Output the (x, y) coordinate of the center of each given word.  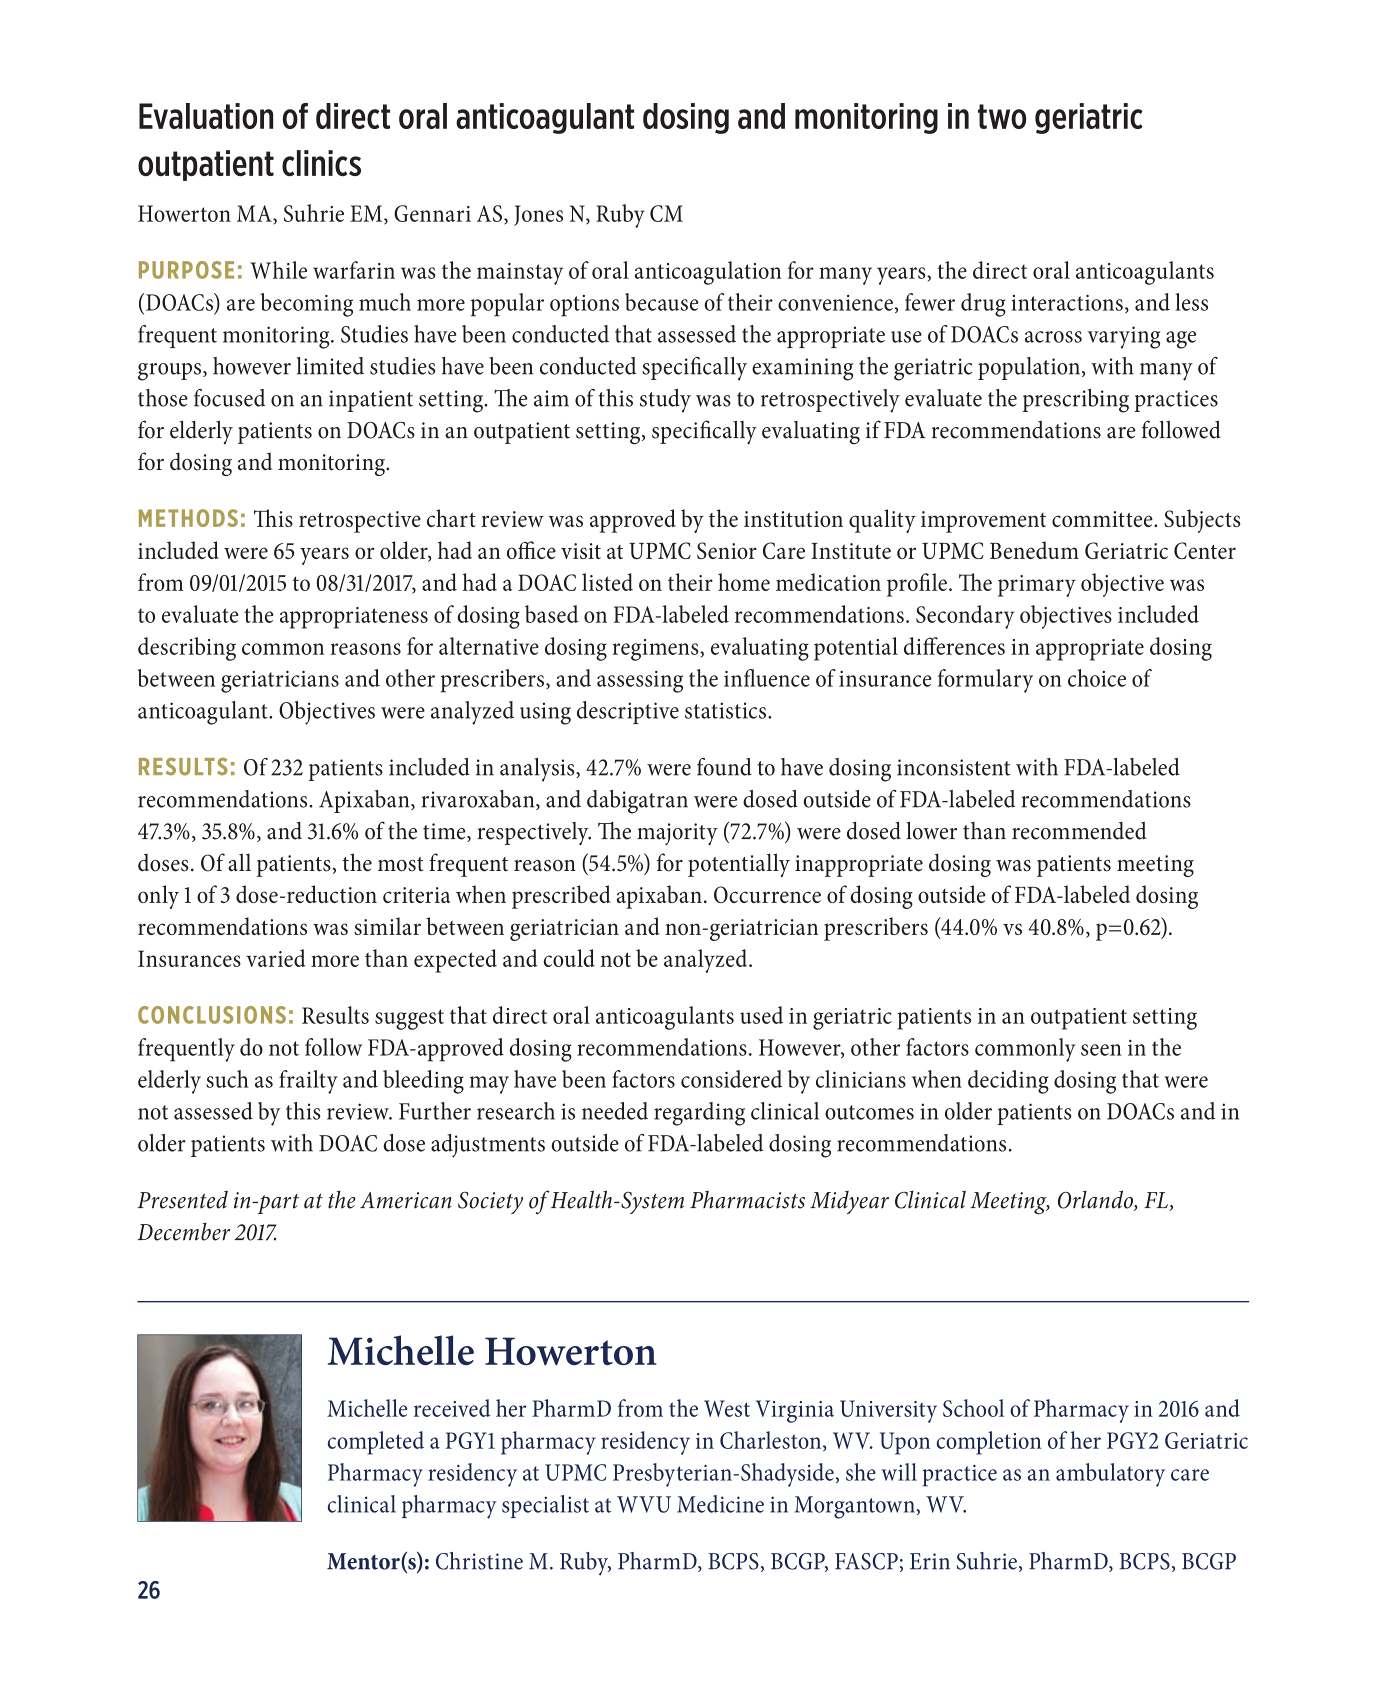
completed (376, 1443)
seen (1101, 1050)
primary (1037, 586)
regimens (656, 650)
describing (187, 649)
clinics (321, 163)
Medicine (720, 1504)
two (1002, 116)
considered (731, 1079)
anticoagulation (708, 273)
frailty (308, 1082)
